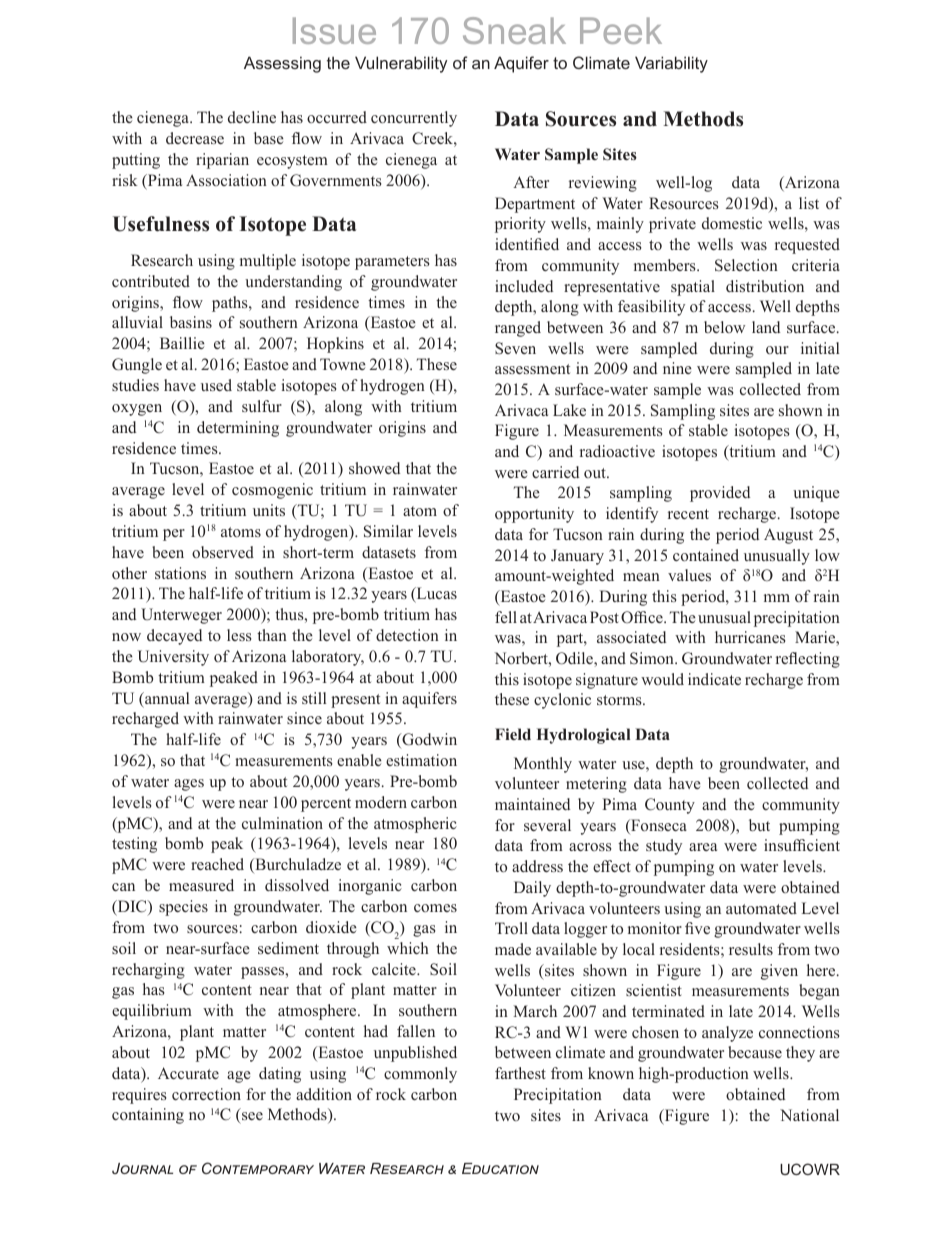  I want to click on Sneak, so click(514, 30).
